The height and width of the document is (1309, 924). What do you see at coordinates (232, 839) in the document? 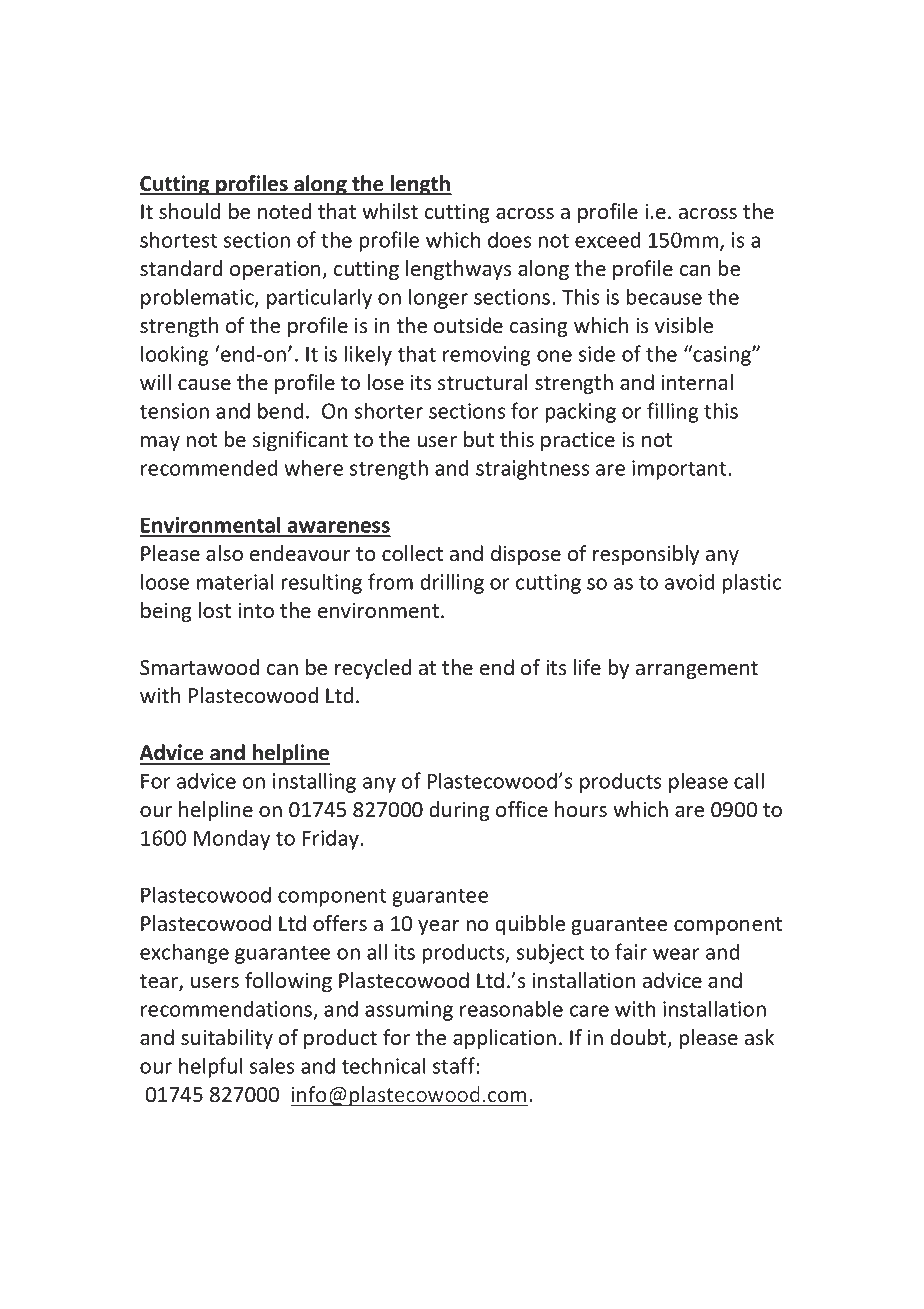
I see `Monday` at bounding box center [232, 839].
